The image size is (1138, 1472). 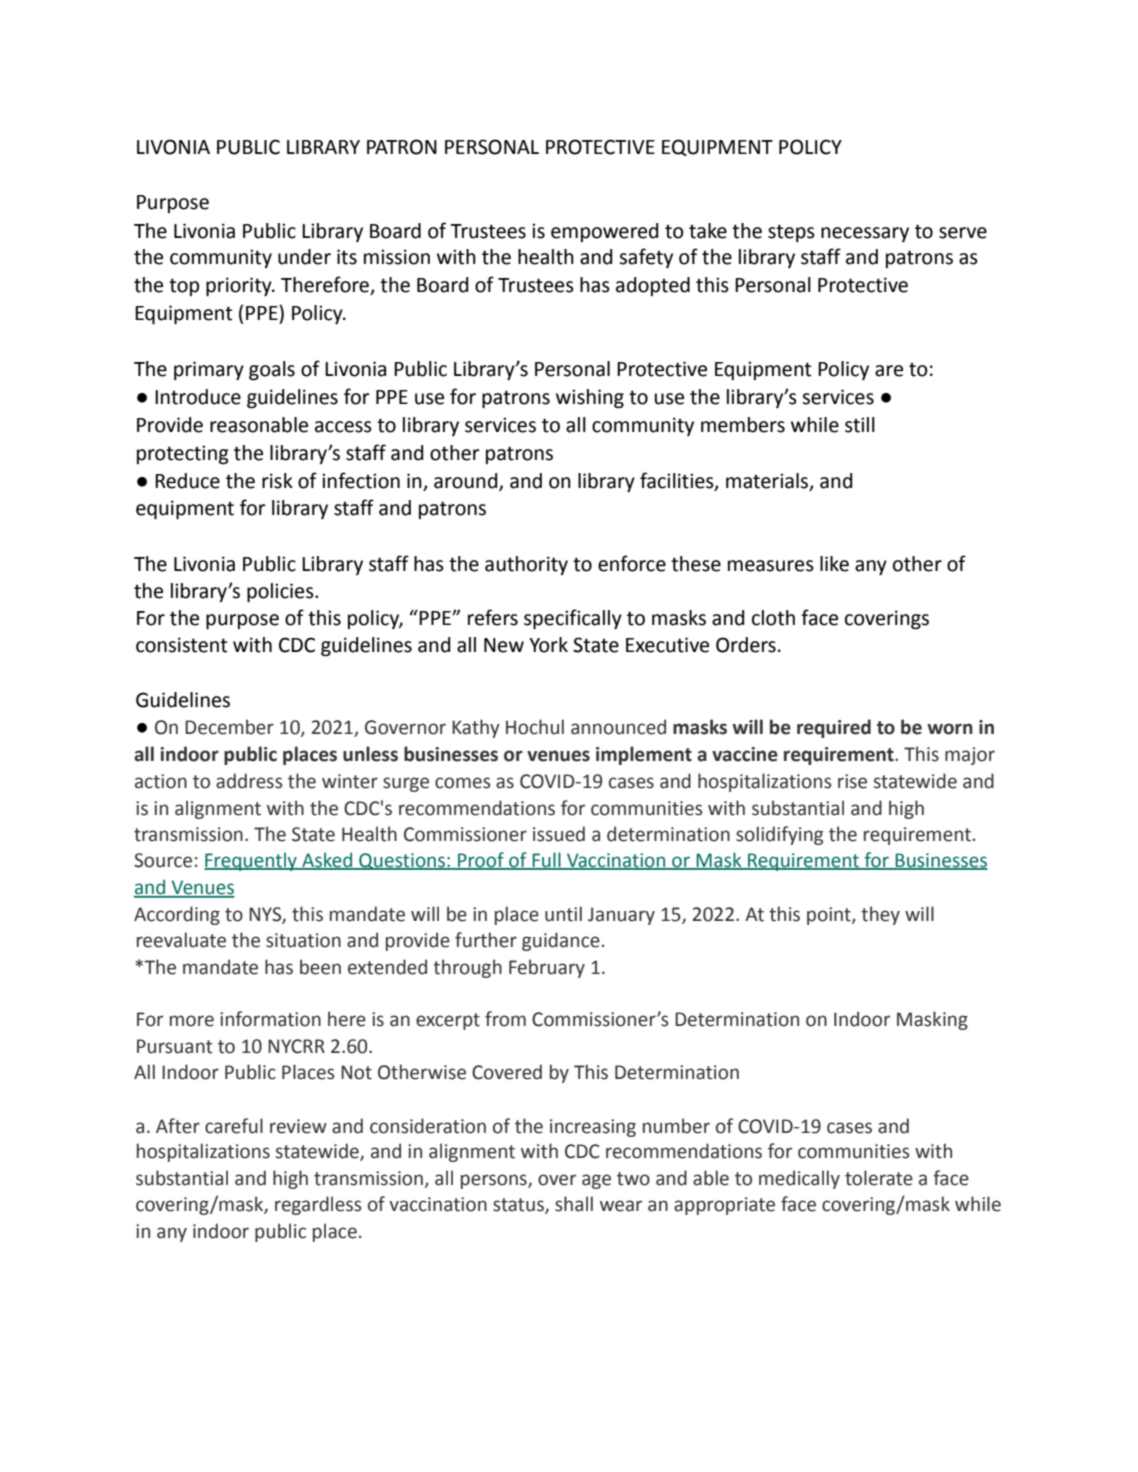 What do you see at coordinates (865, 234) in the screenshot?
I see `necessary` at bounding box center [865, 234].
